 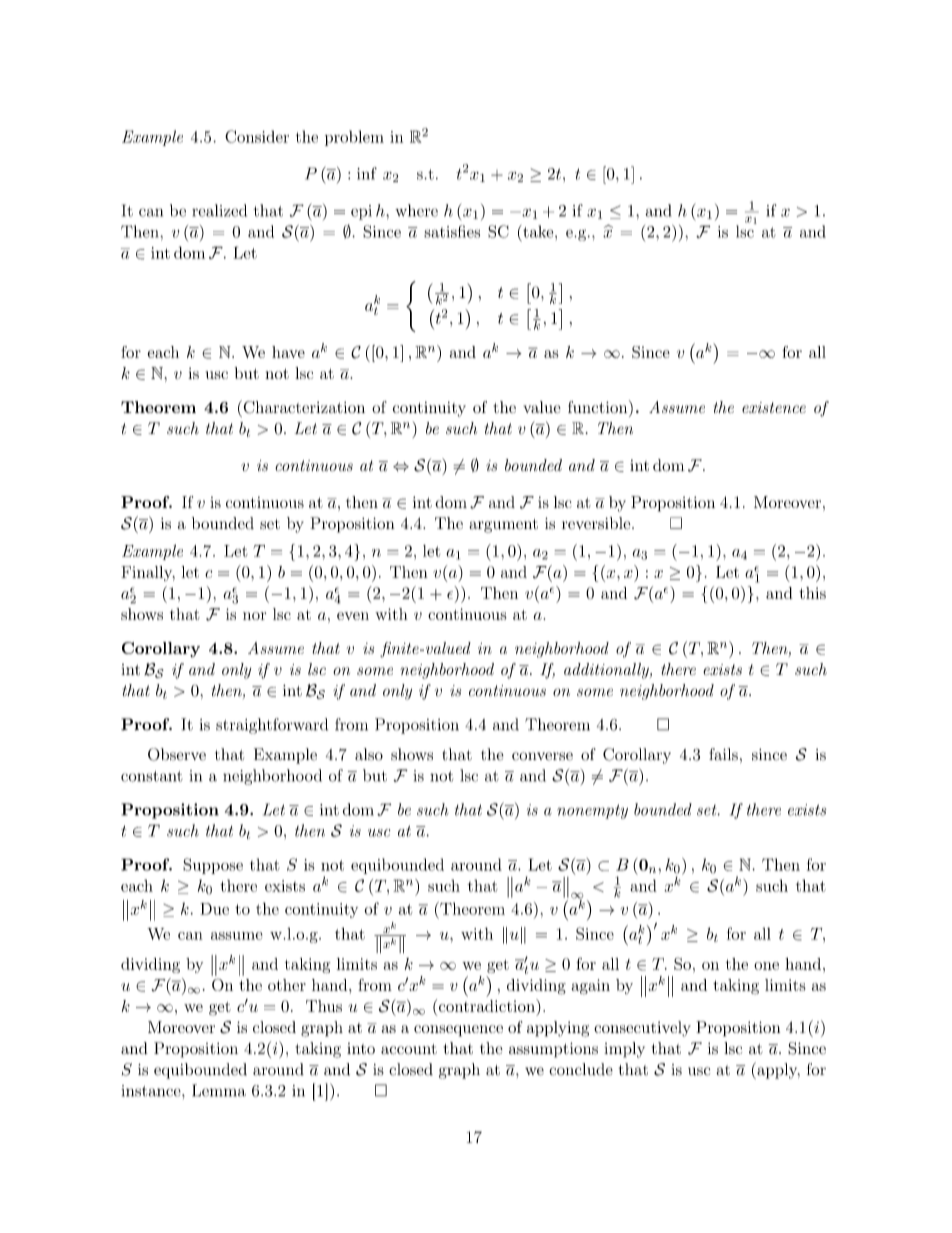 I want to click on Consider, so click(x=257, y=136).
